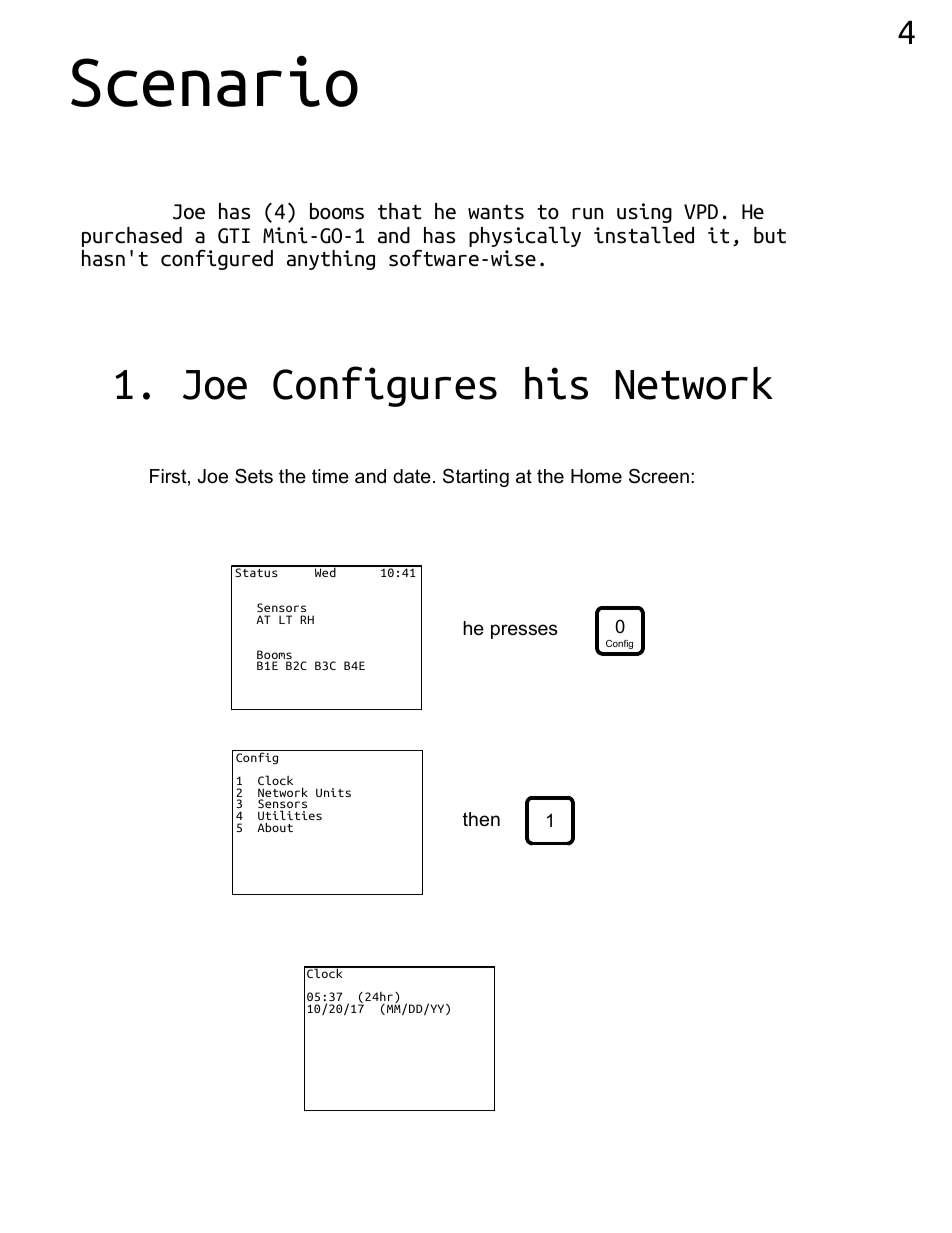  Describe the element at coordinates (234, 236) in the screenshot. I see `GTI` at that location.
